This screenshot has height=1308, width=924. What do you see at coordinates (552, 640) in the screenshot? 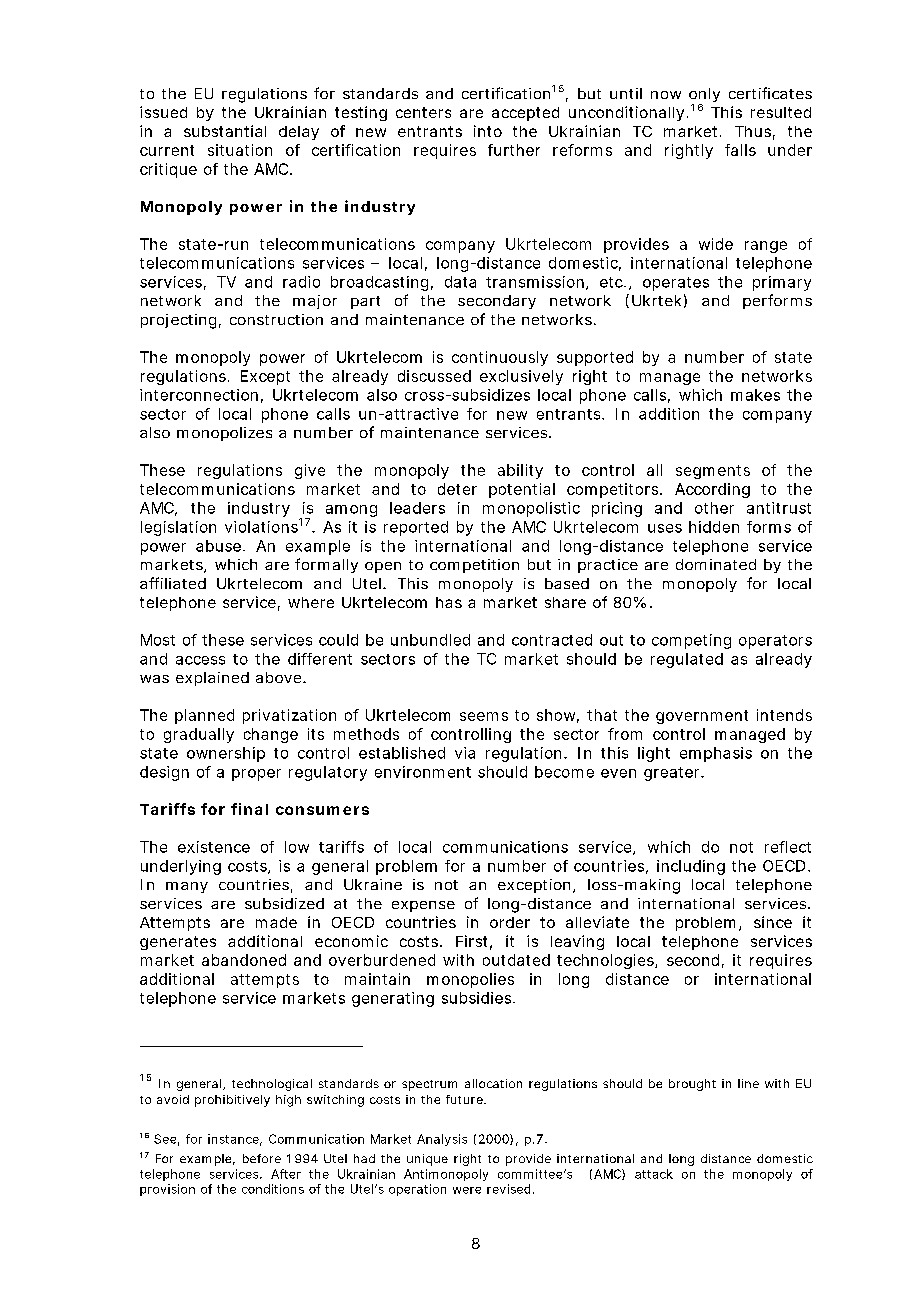
I see `contracted` at bounding box center [552, 640].
